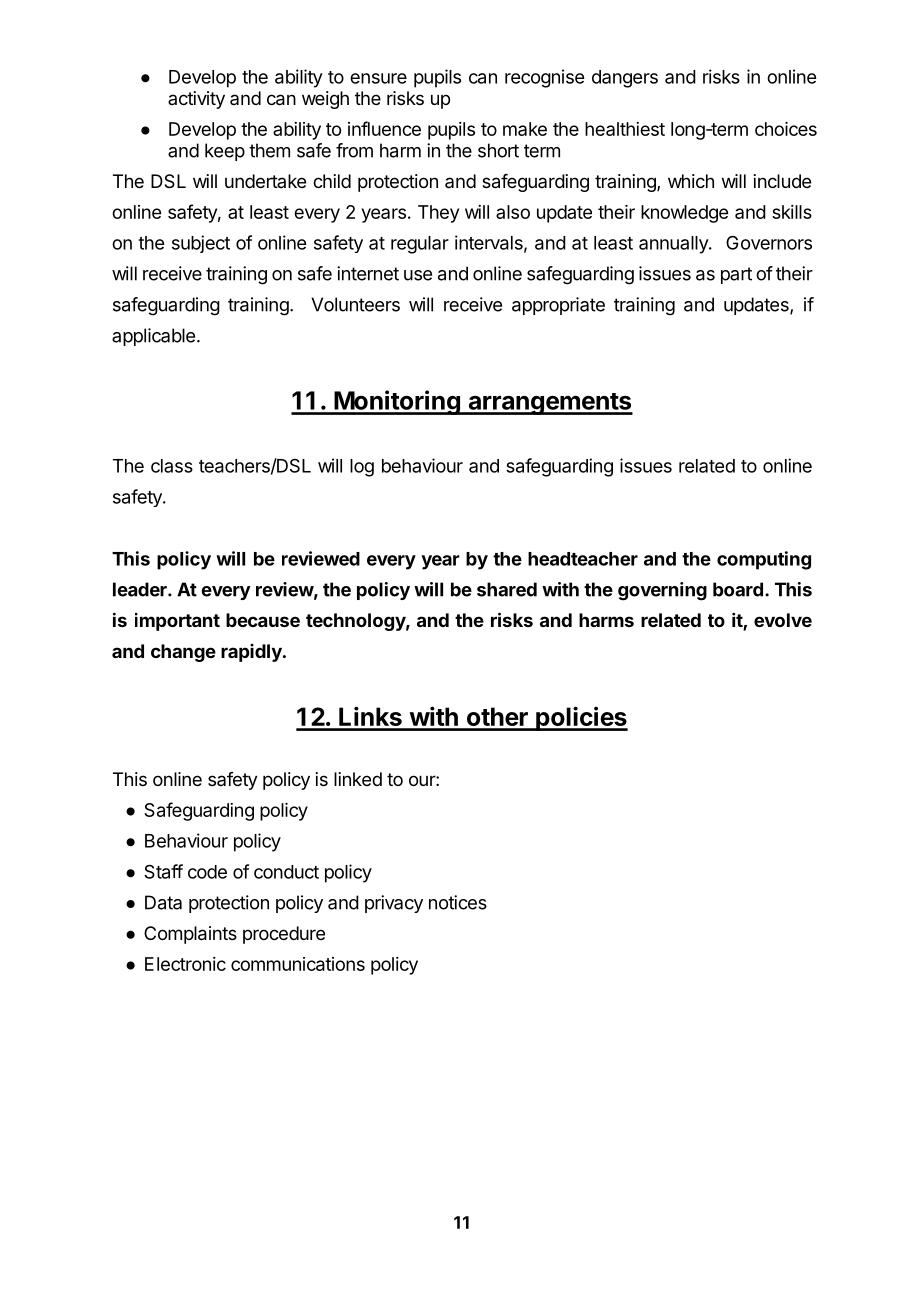 The height and width of the screenshot is (1308, 924). What do you see at coordinates (786, 129) in the screenshot?
I see `choices` at bounding box center [786, 129].
